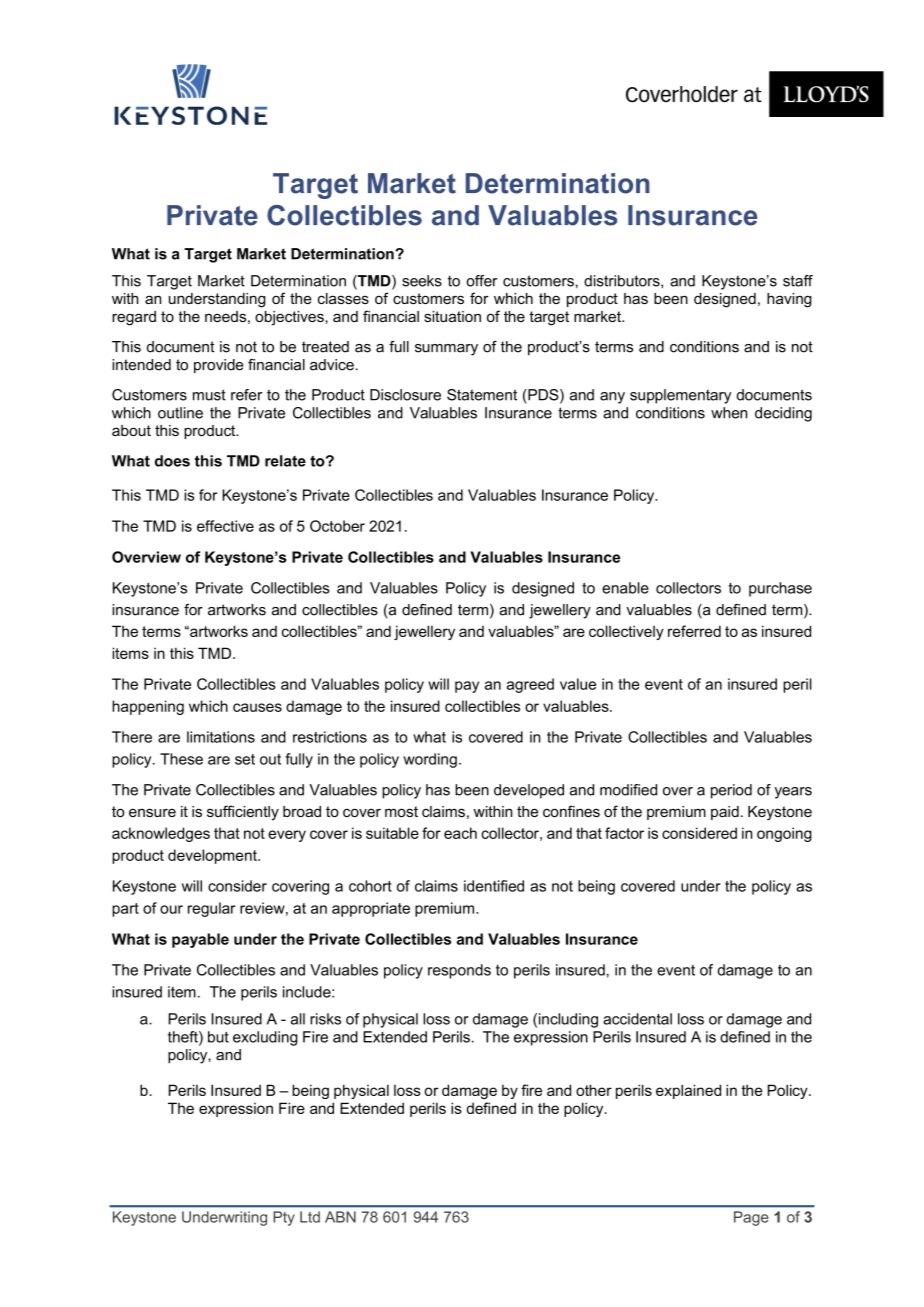 This screenshot has width=924, height=1307. I want to click on limitations, so click(221, 737).
